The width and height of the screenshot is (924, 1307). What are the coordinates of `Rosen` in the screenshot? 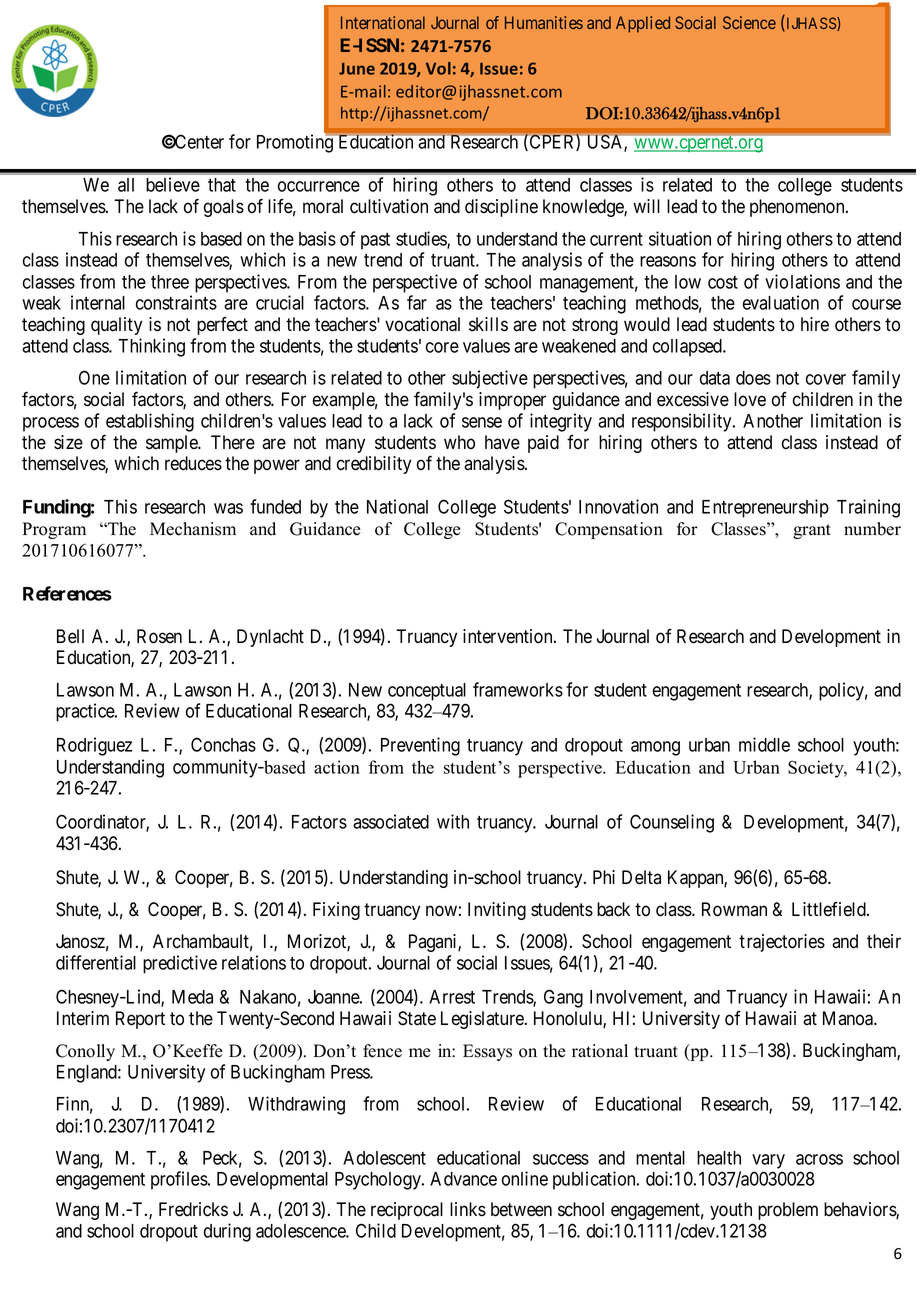 It's located at (159, 636).
